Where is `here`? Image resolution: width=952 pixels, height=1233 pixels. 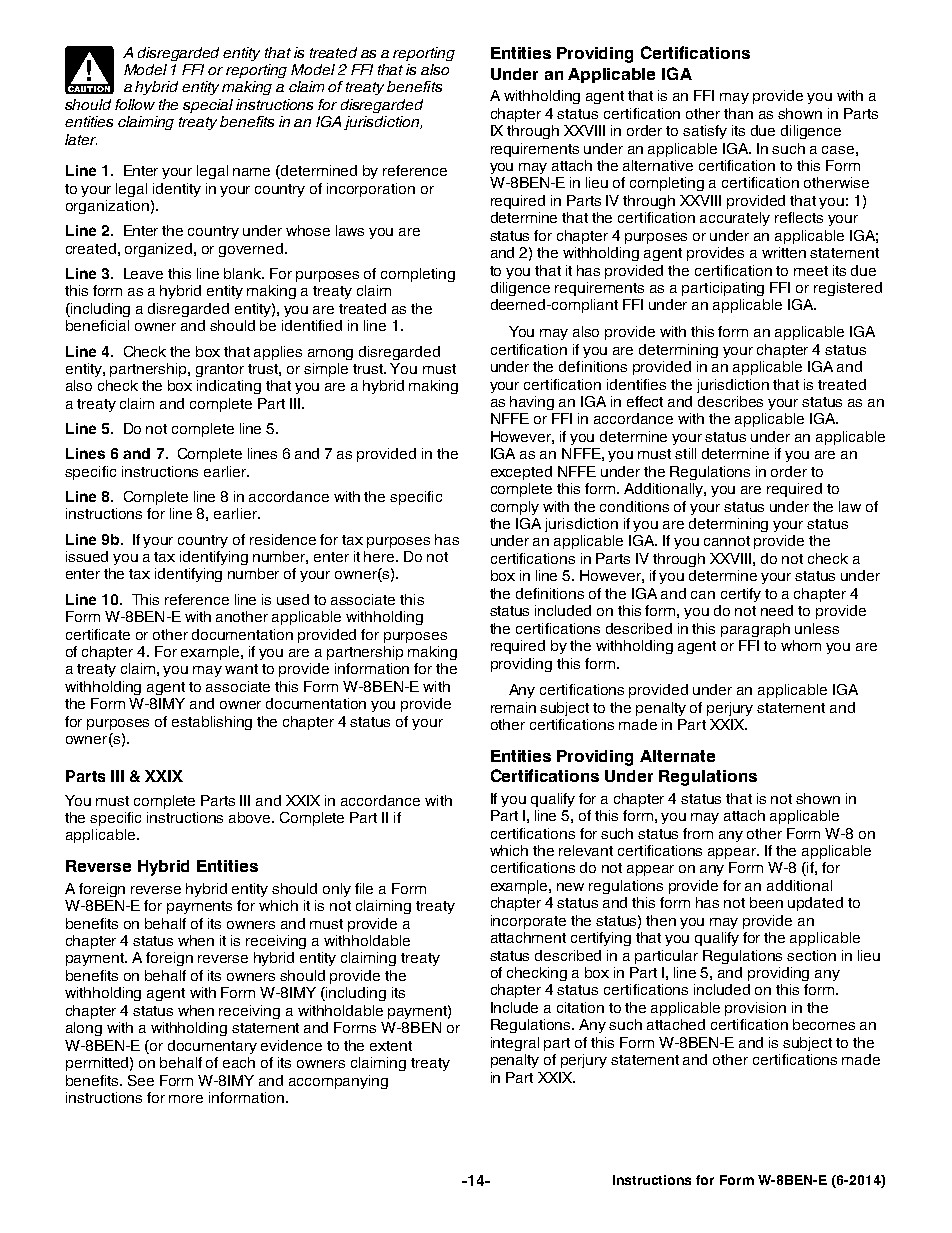 here is located at coordinates (380, 556).
